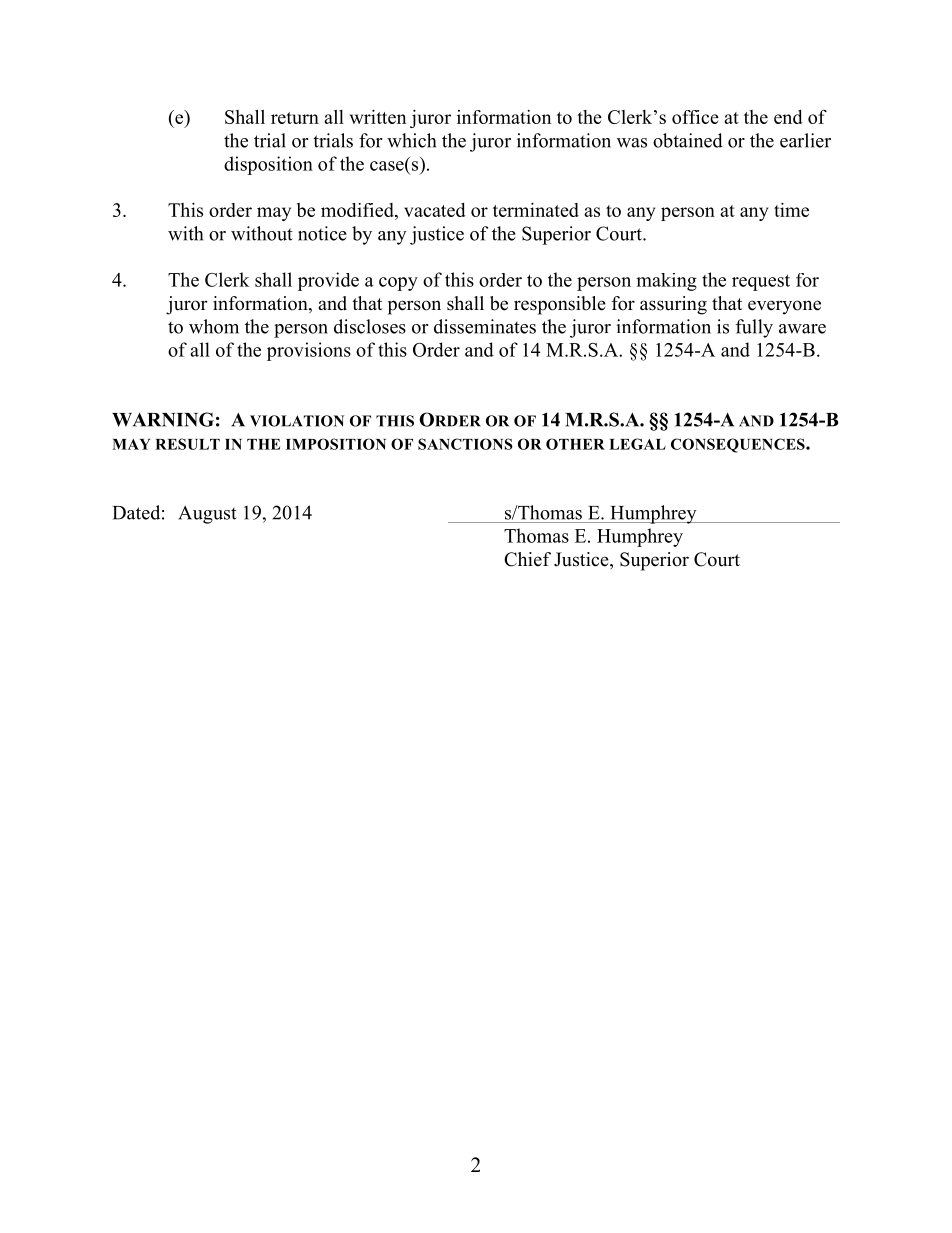 Image resolution: width=952 pixels, height=1233 pixels. What do you see at coordinates (527, 559) in the screenshot?
I see `Chief` at bounding box center [527, 559].
